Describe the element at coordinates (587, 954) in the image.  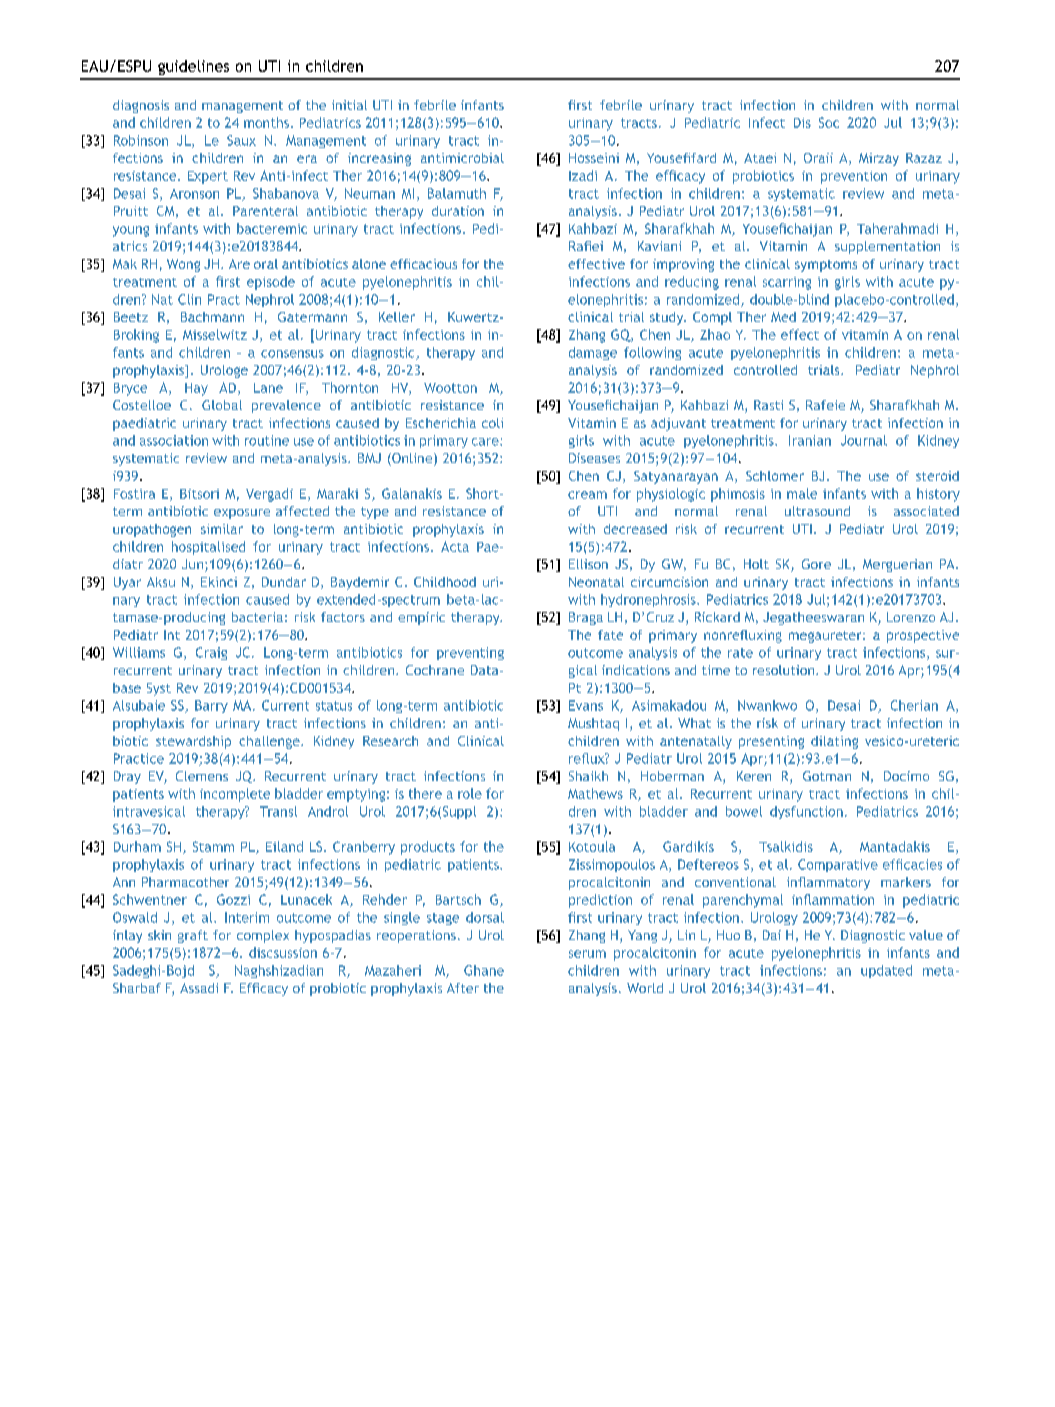
I see `serum` at that location.
